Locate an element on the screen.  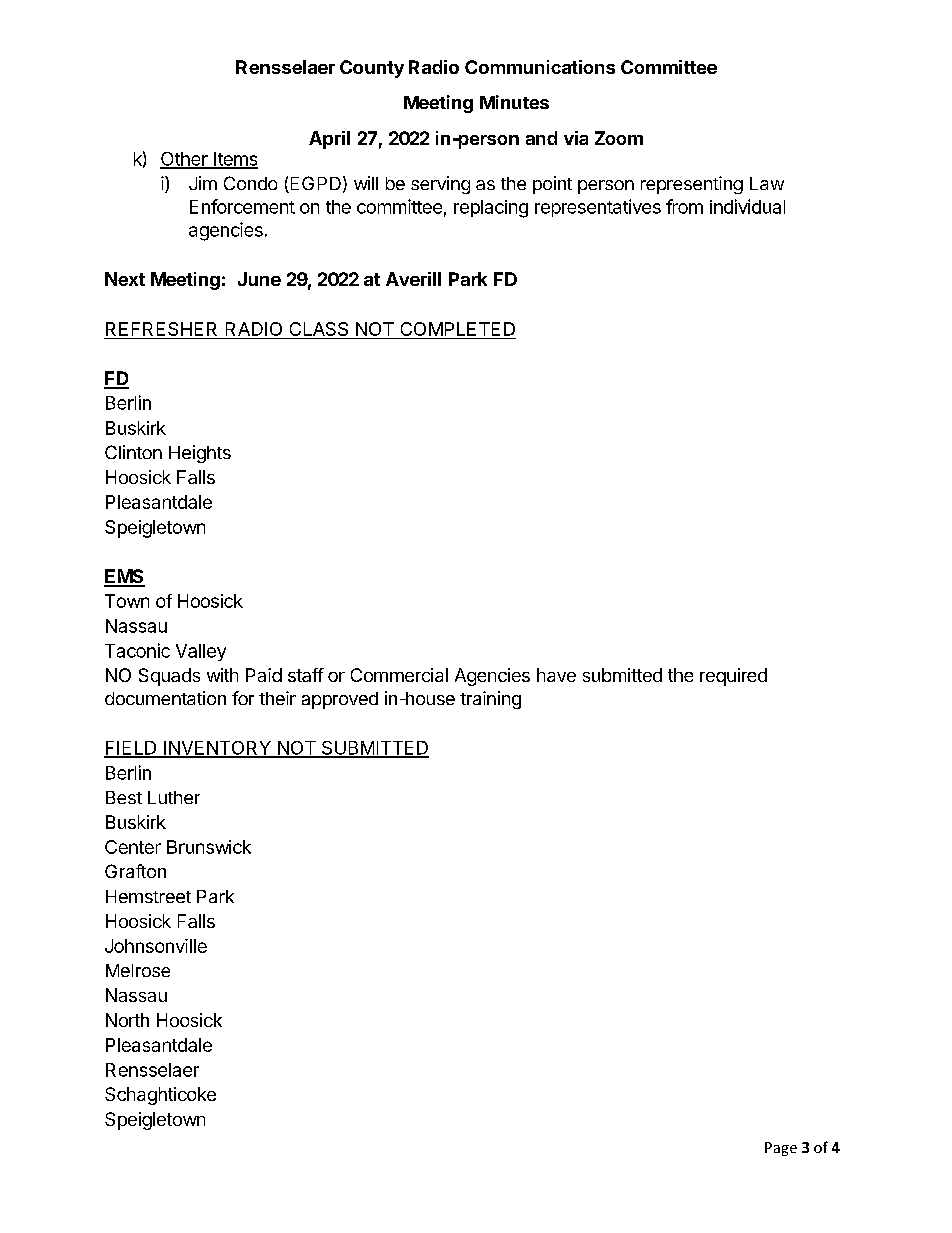
Minutes is located at coordinates (514, 102).
